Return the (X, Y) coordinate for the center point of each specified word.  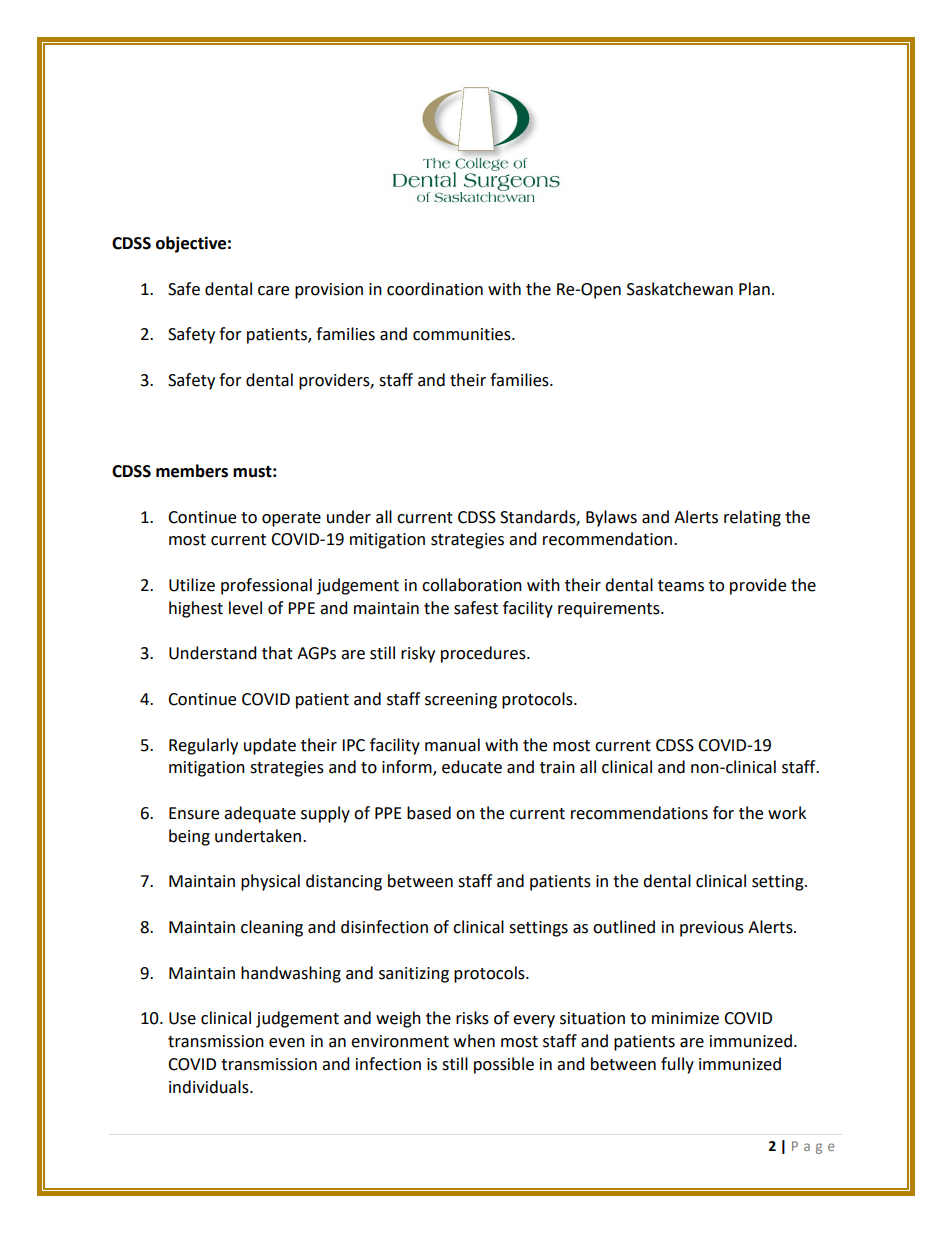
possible (504, 1065)
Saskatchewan (680, 289)
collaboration (472, 585)
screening (461, 701)
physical (270, 882)
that (277, 653)
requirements (610, 610)
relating (752, 518)
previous (712, 929)
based (429, 813)
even (287, 1043)
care (273, 291)
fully (677, 1065)
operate (291, 519)
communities (463, 334)
